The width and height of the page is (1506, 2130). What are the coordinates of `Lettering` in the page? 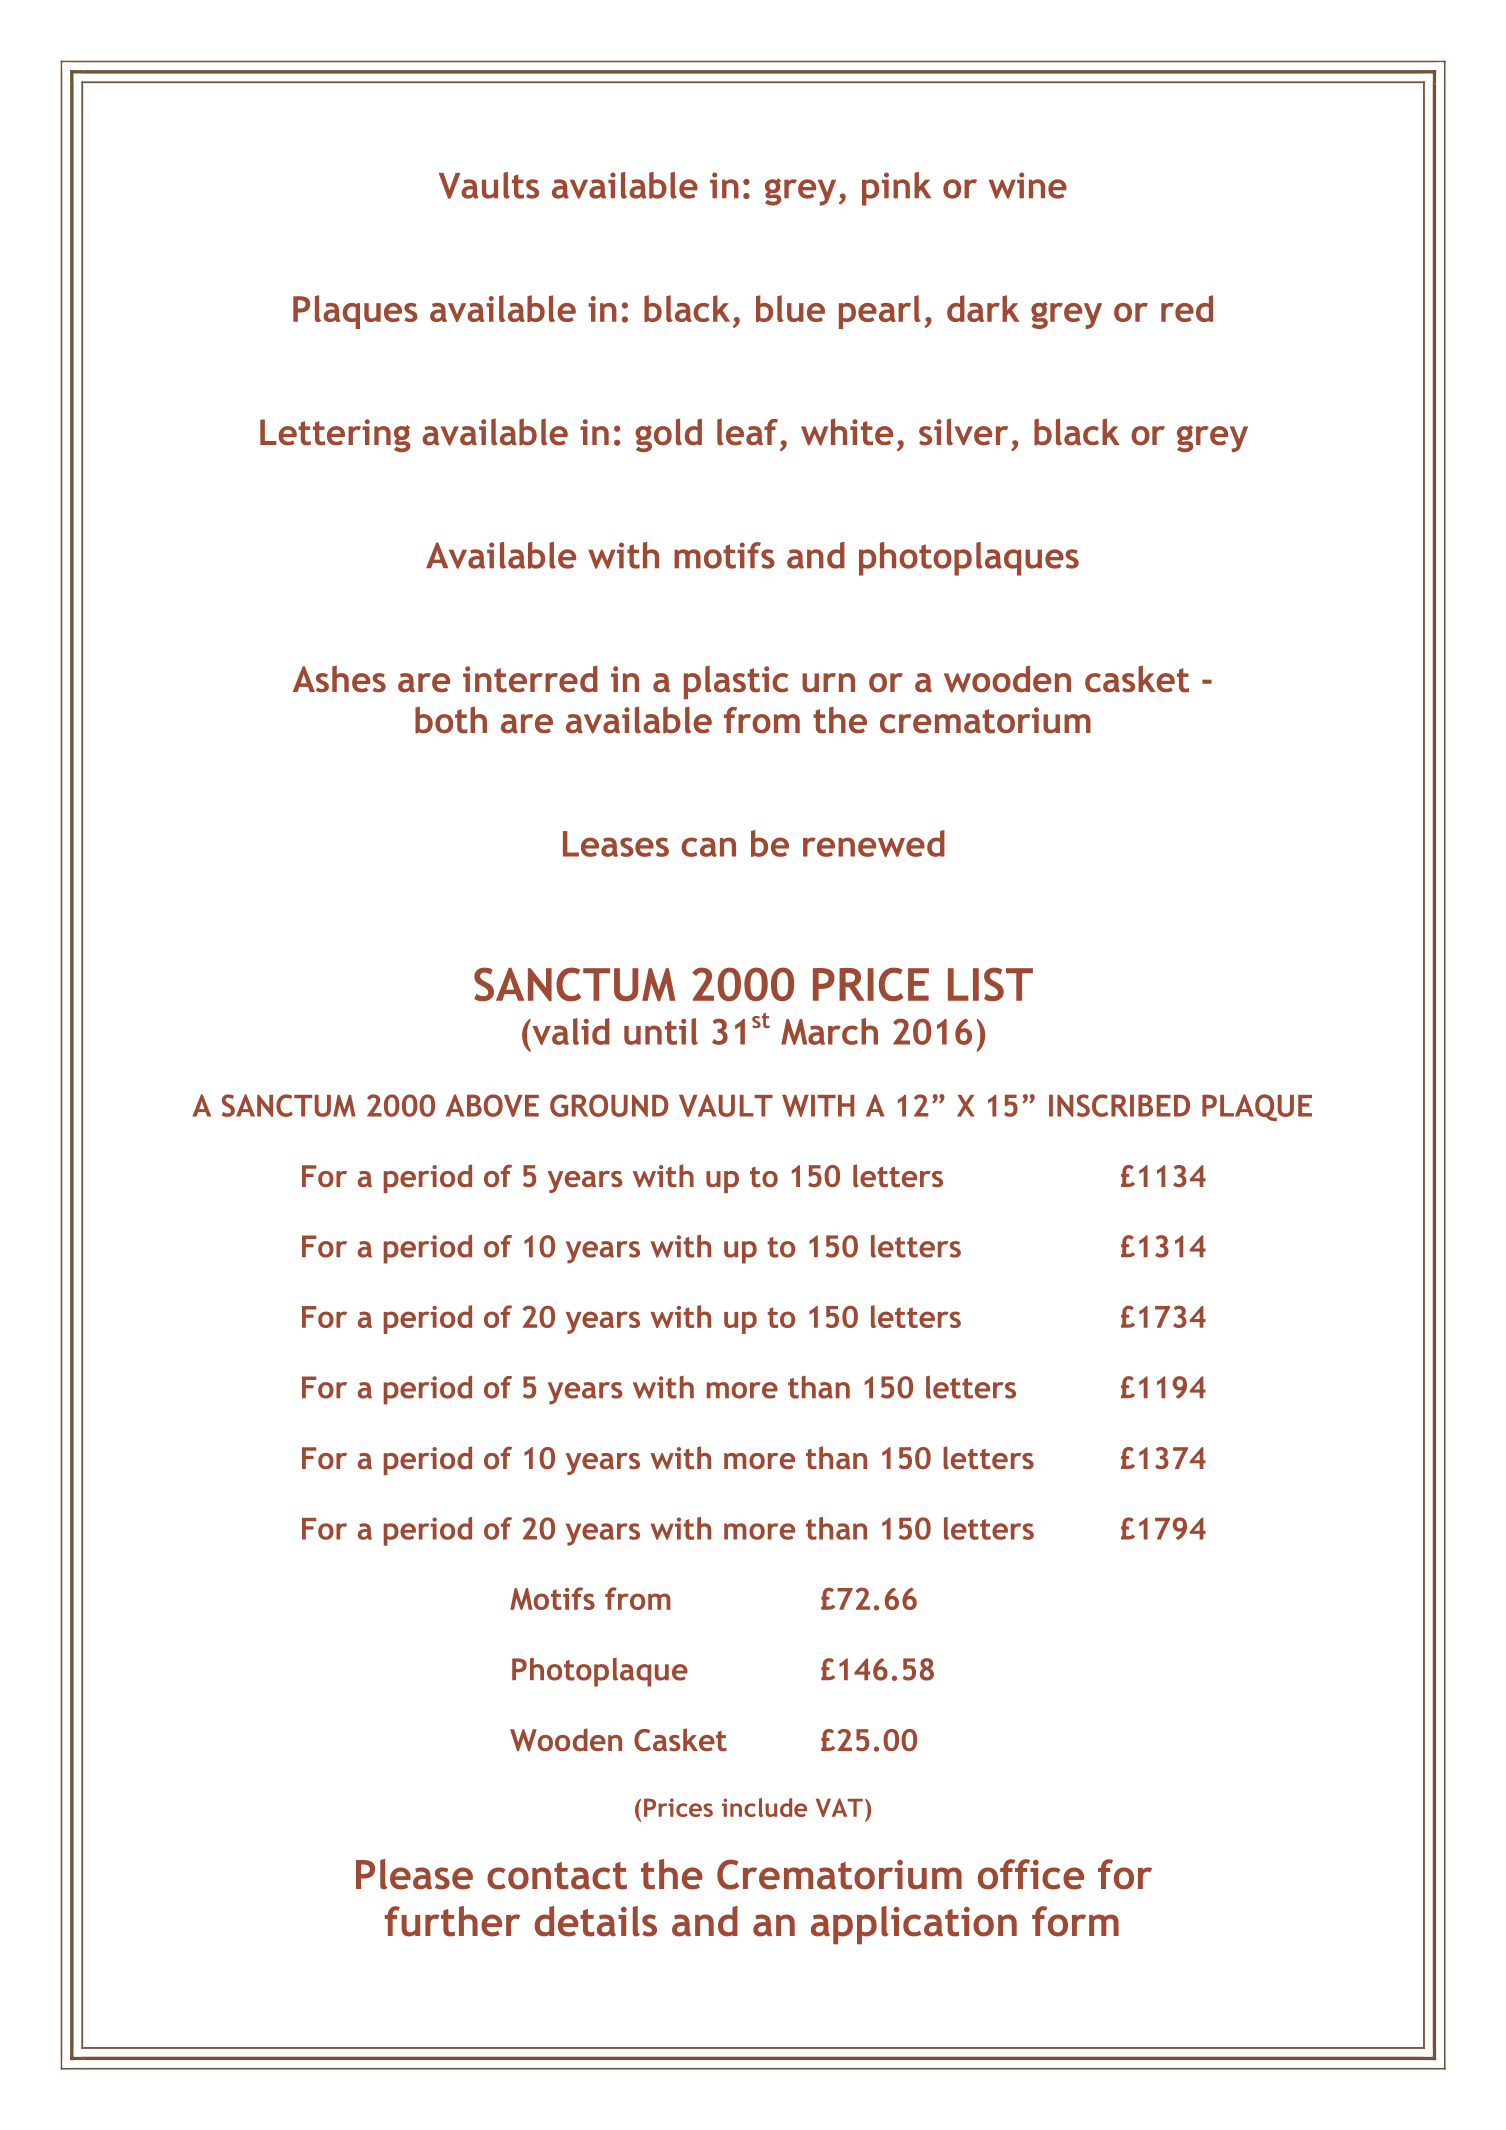 It's located at (335, 435).
